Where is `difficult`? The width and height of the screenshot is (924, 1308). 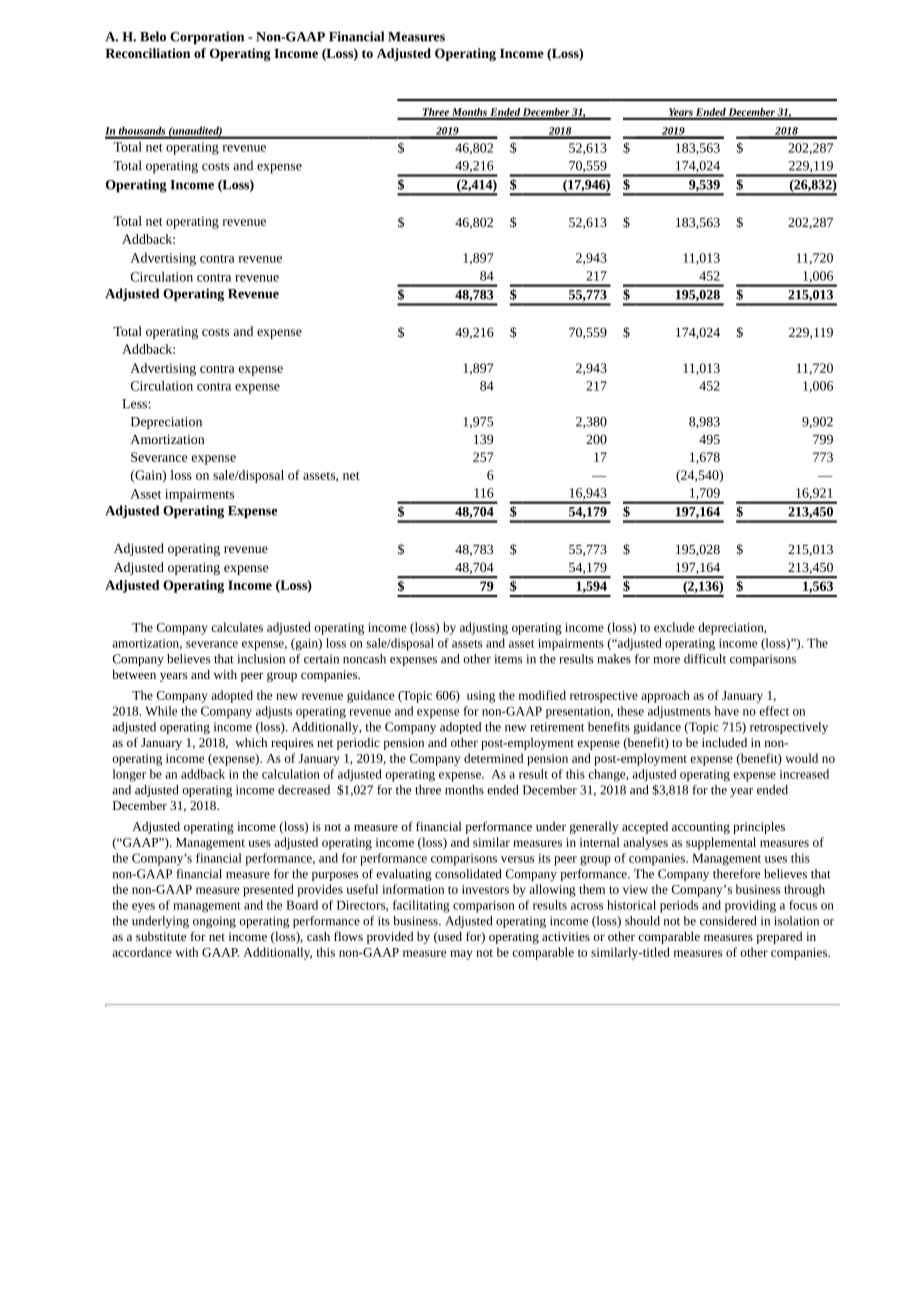 difficult is located at coordinates (705, 659).
